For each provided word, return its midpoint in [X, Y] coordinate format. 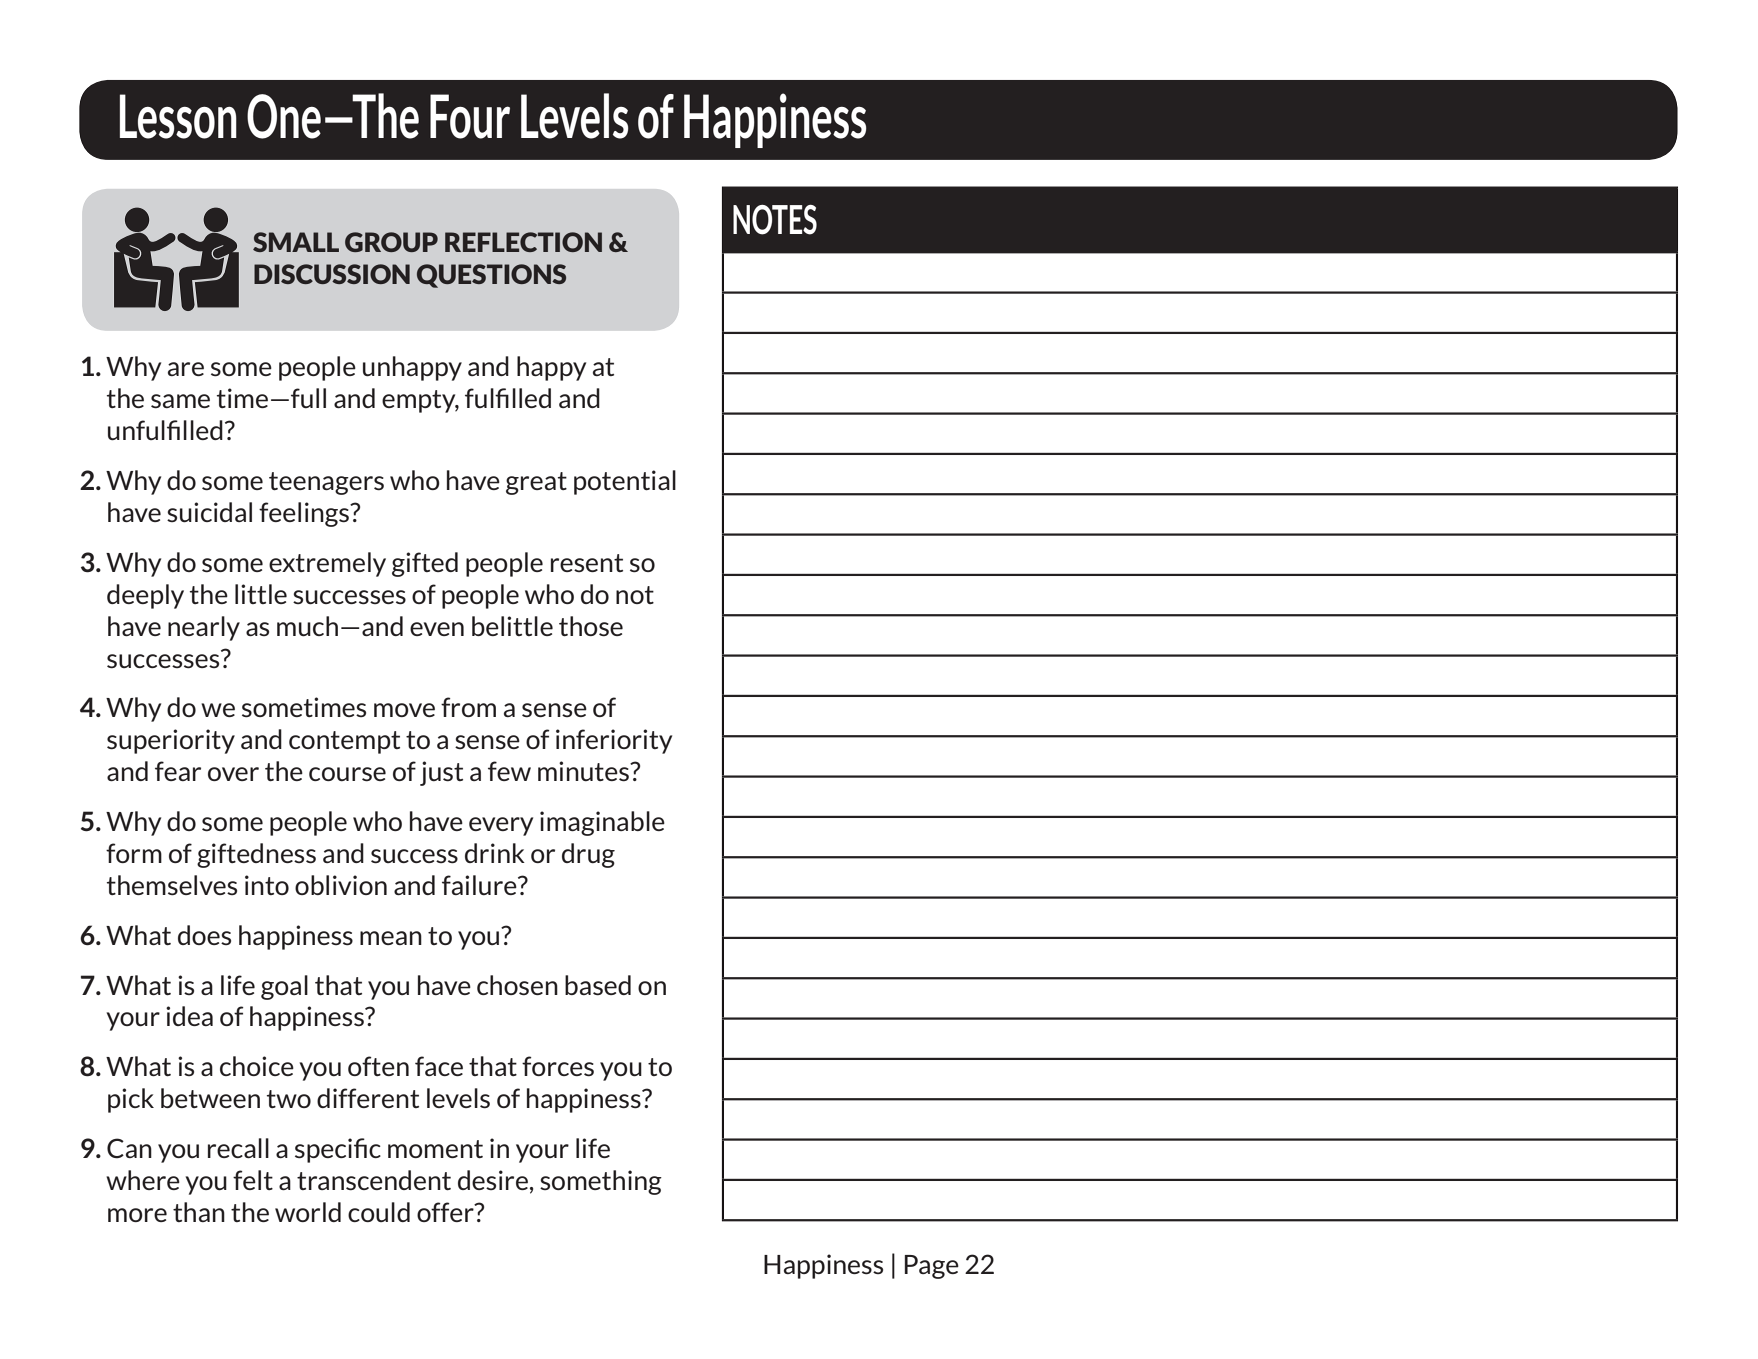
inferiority [614, 741]
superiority [171, 741]
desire [493, 1180]
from [468, 707]
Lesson [178, 116]
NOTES [775, 220]
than [199, 1212]
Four [470, 116]
